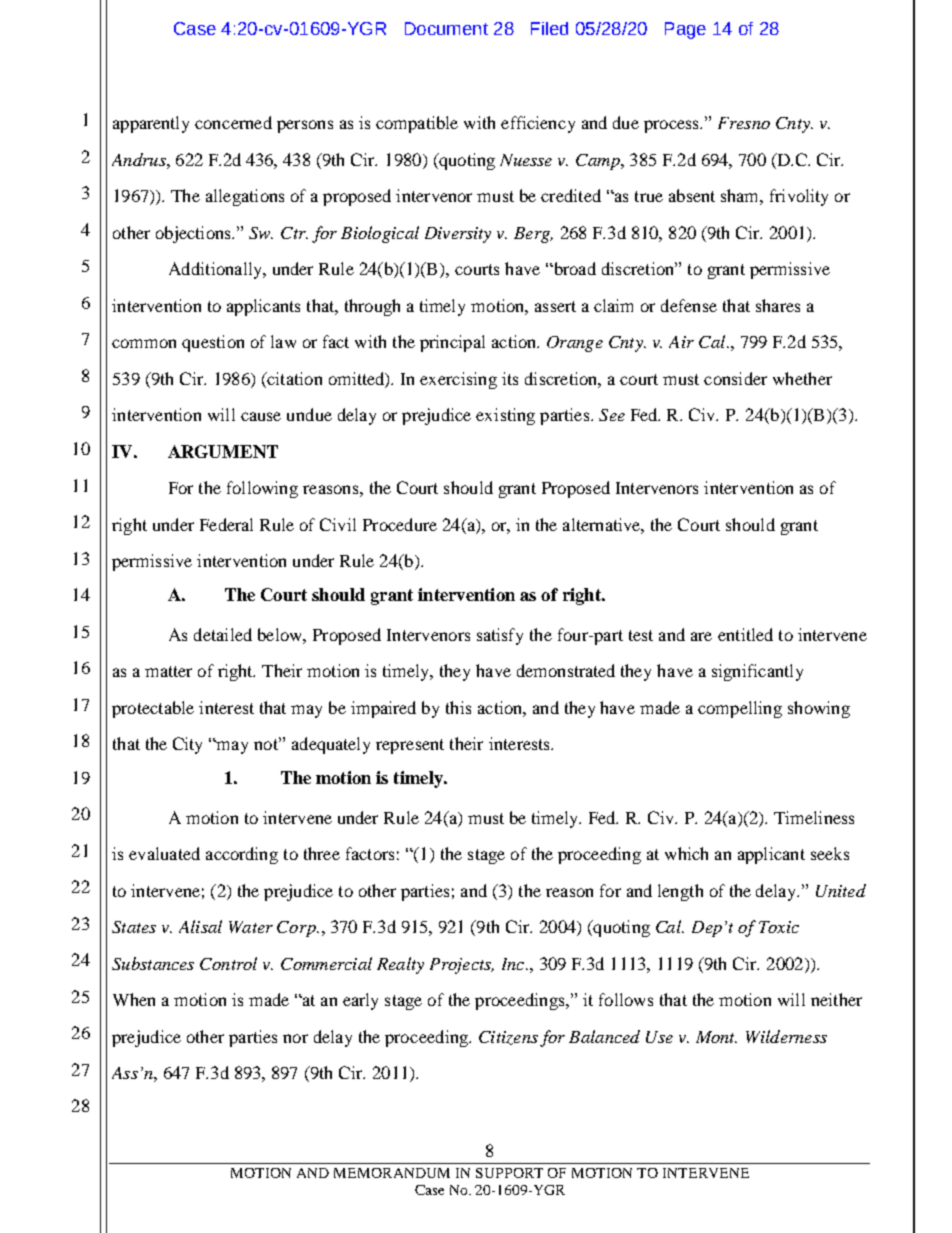  I want to click on Document, so click(446, 28).
